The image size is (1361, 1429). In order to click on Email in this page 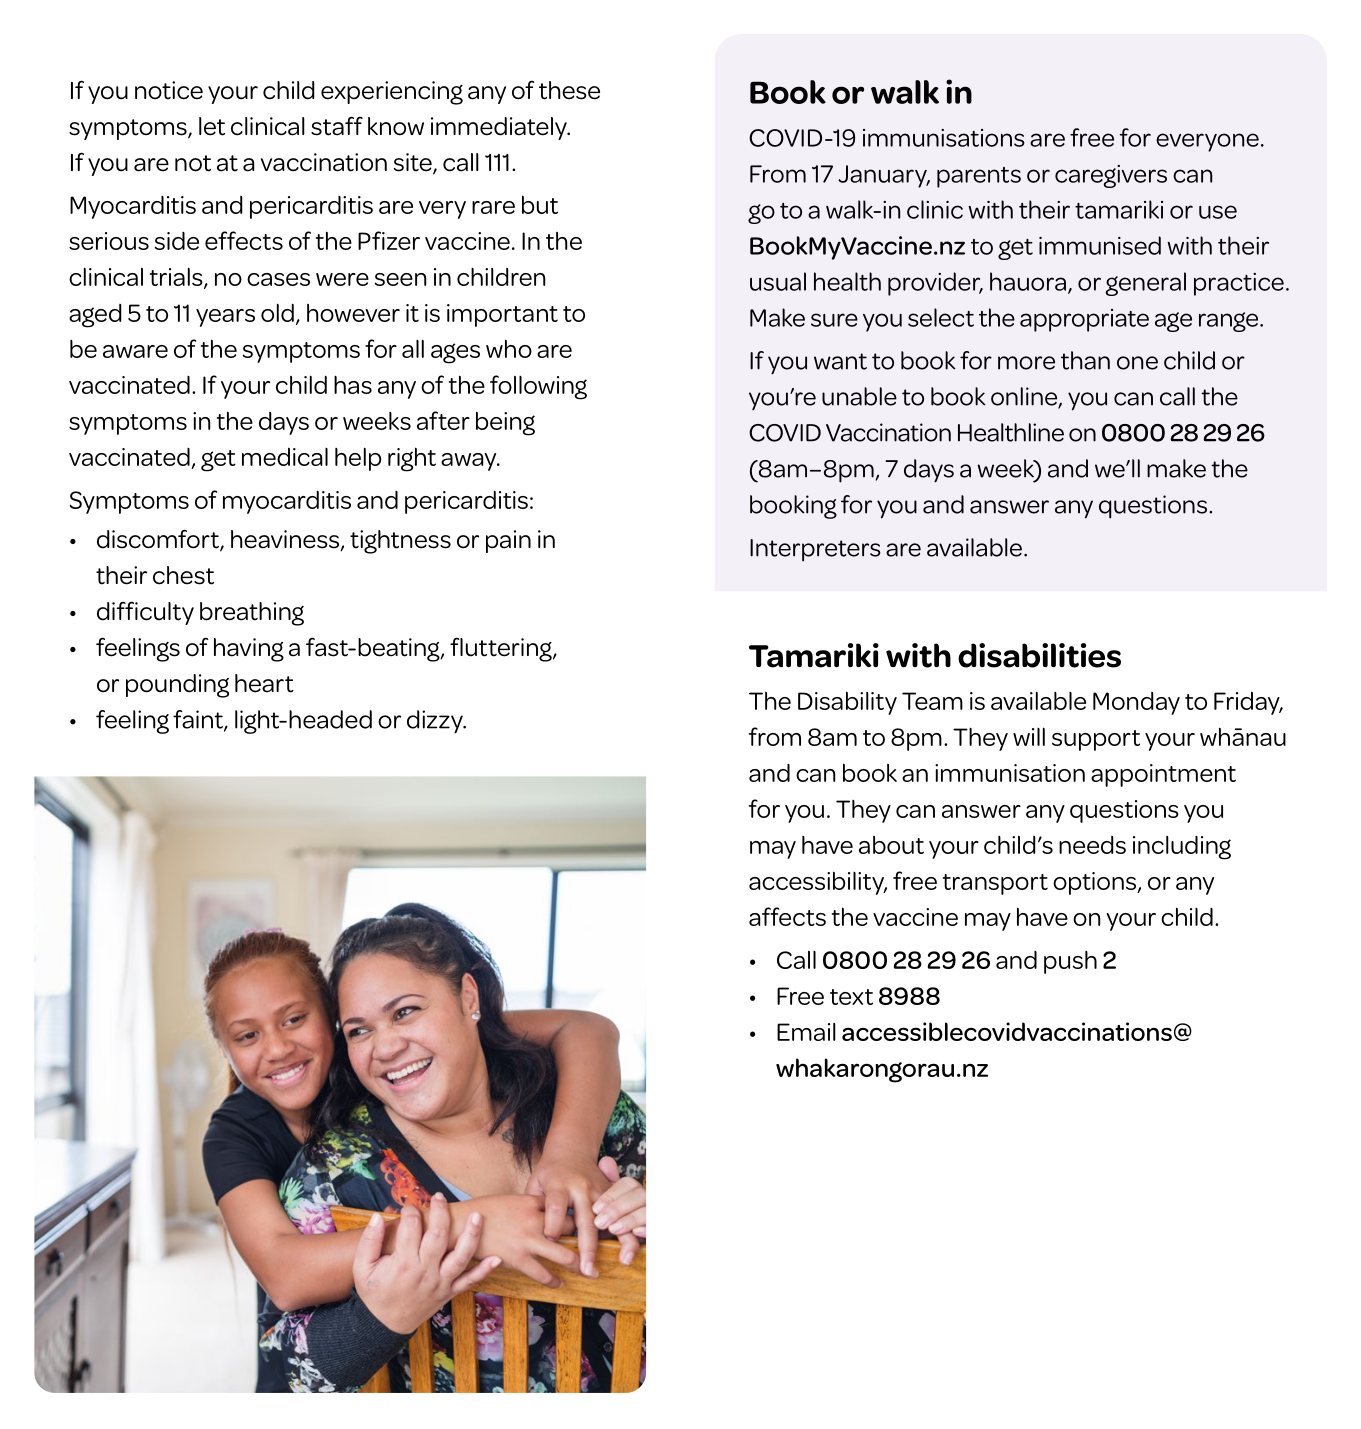, I will do `click(806, 1032)`.
